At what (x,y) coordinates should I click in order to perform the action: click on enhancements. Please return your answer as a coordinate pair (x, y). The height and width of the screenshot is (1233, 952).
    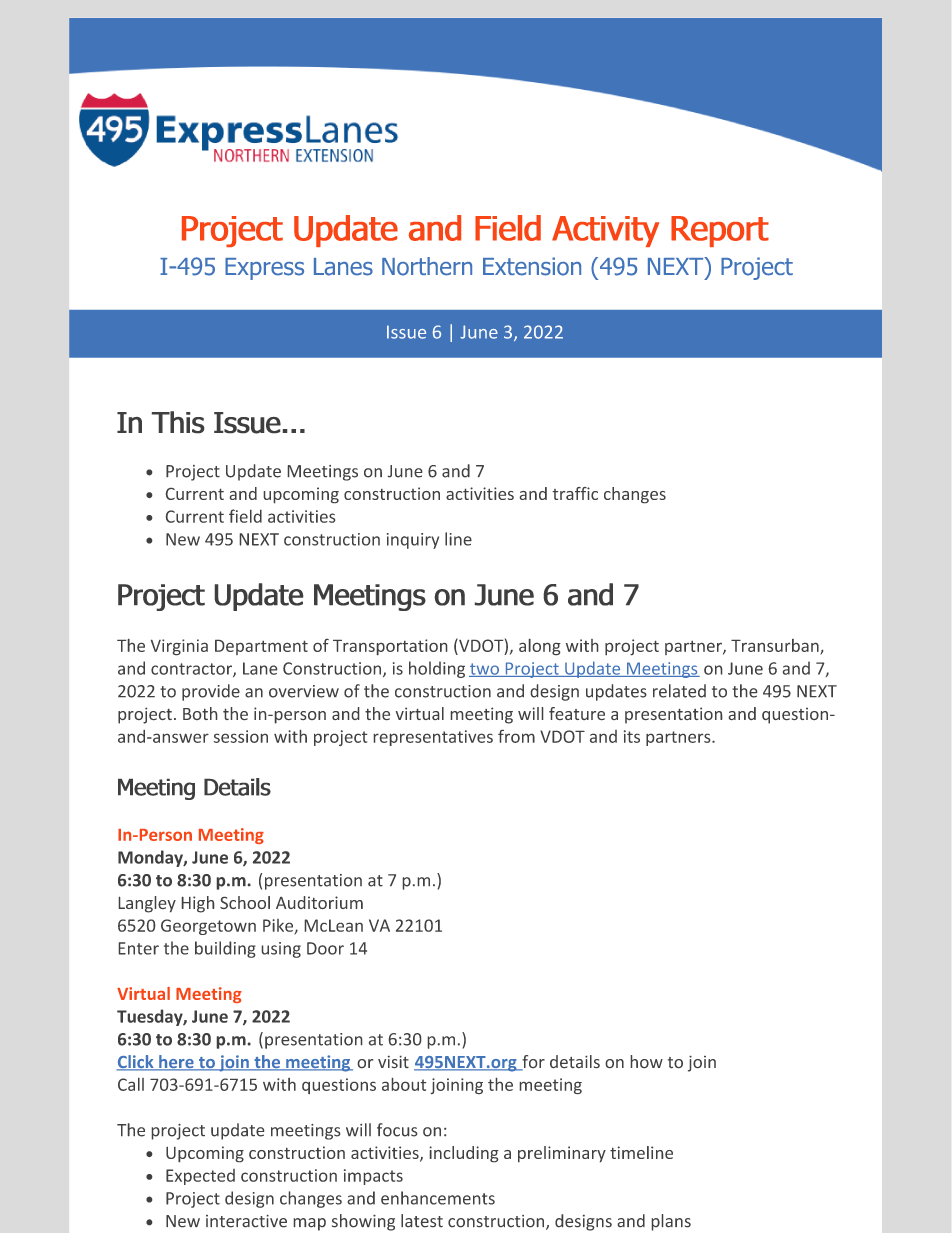
    Looking at the image, I should click on (438, 1198).
